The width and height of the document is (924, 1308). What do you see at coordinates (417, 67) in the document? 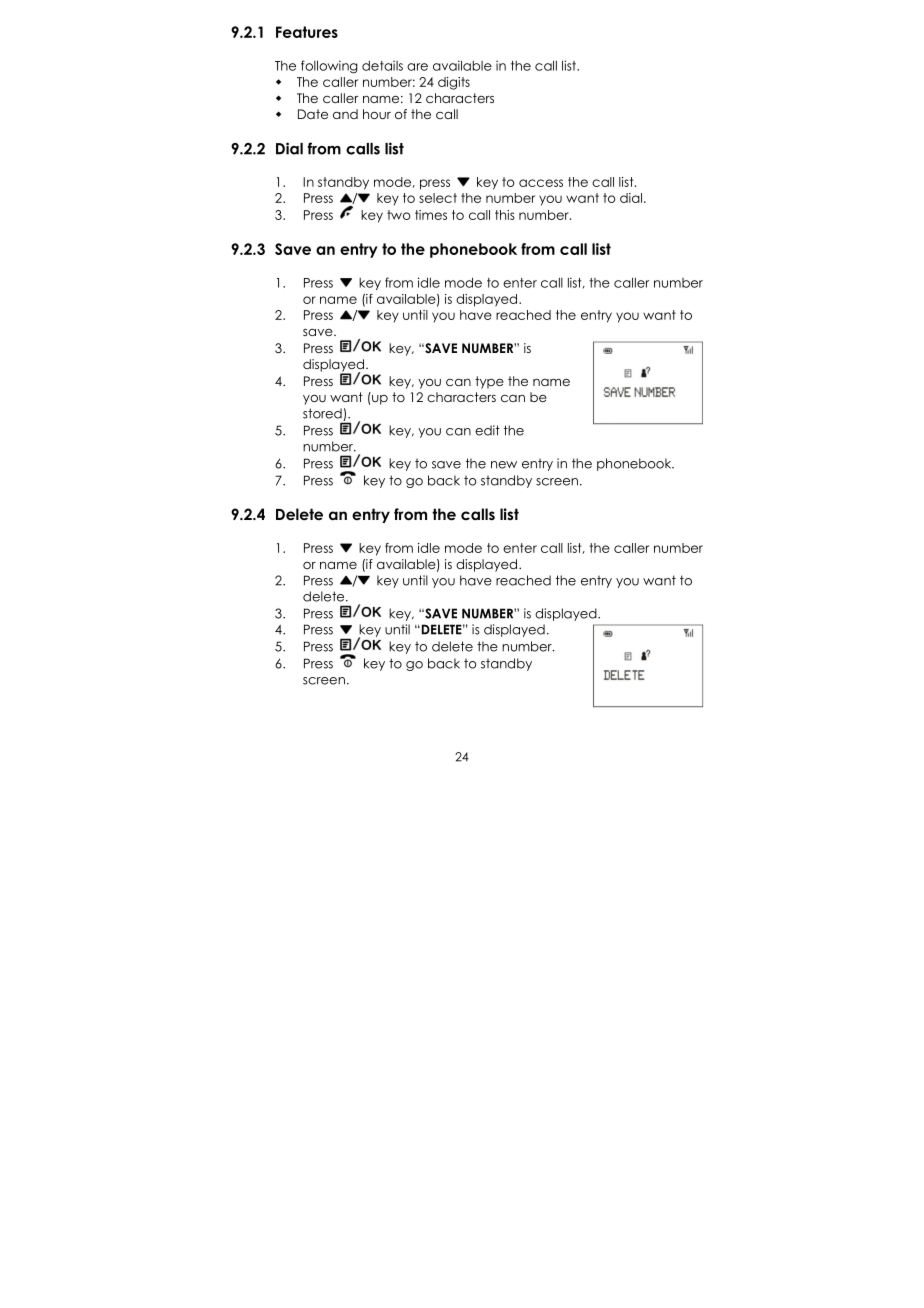
I see `are` at bounding box center [417, 67].
